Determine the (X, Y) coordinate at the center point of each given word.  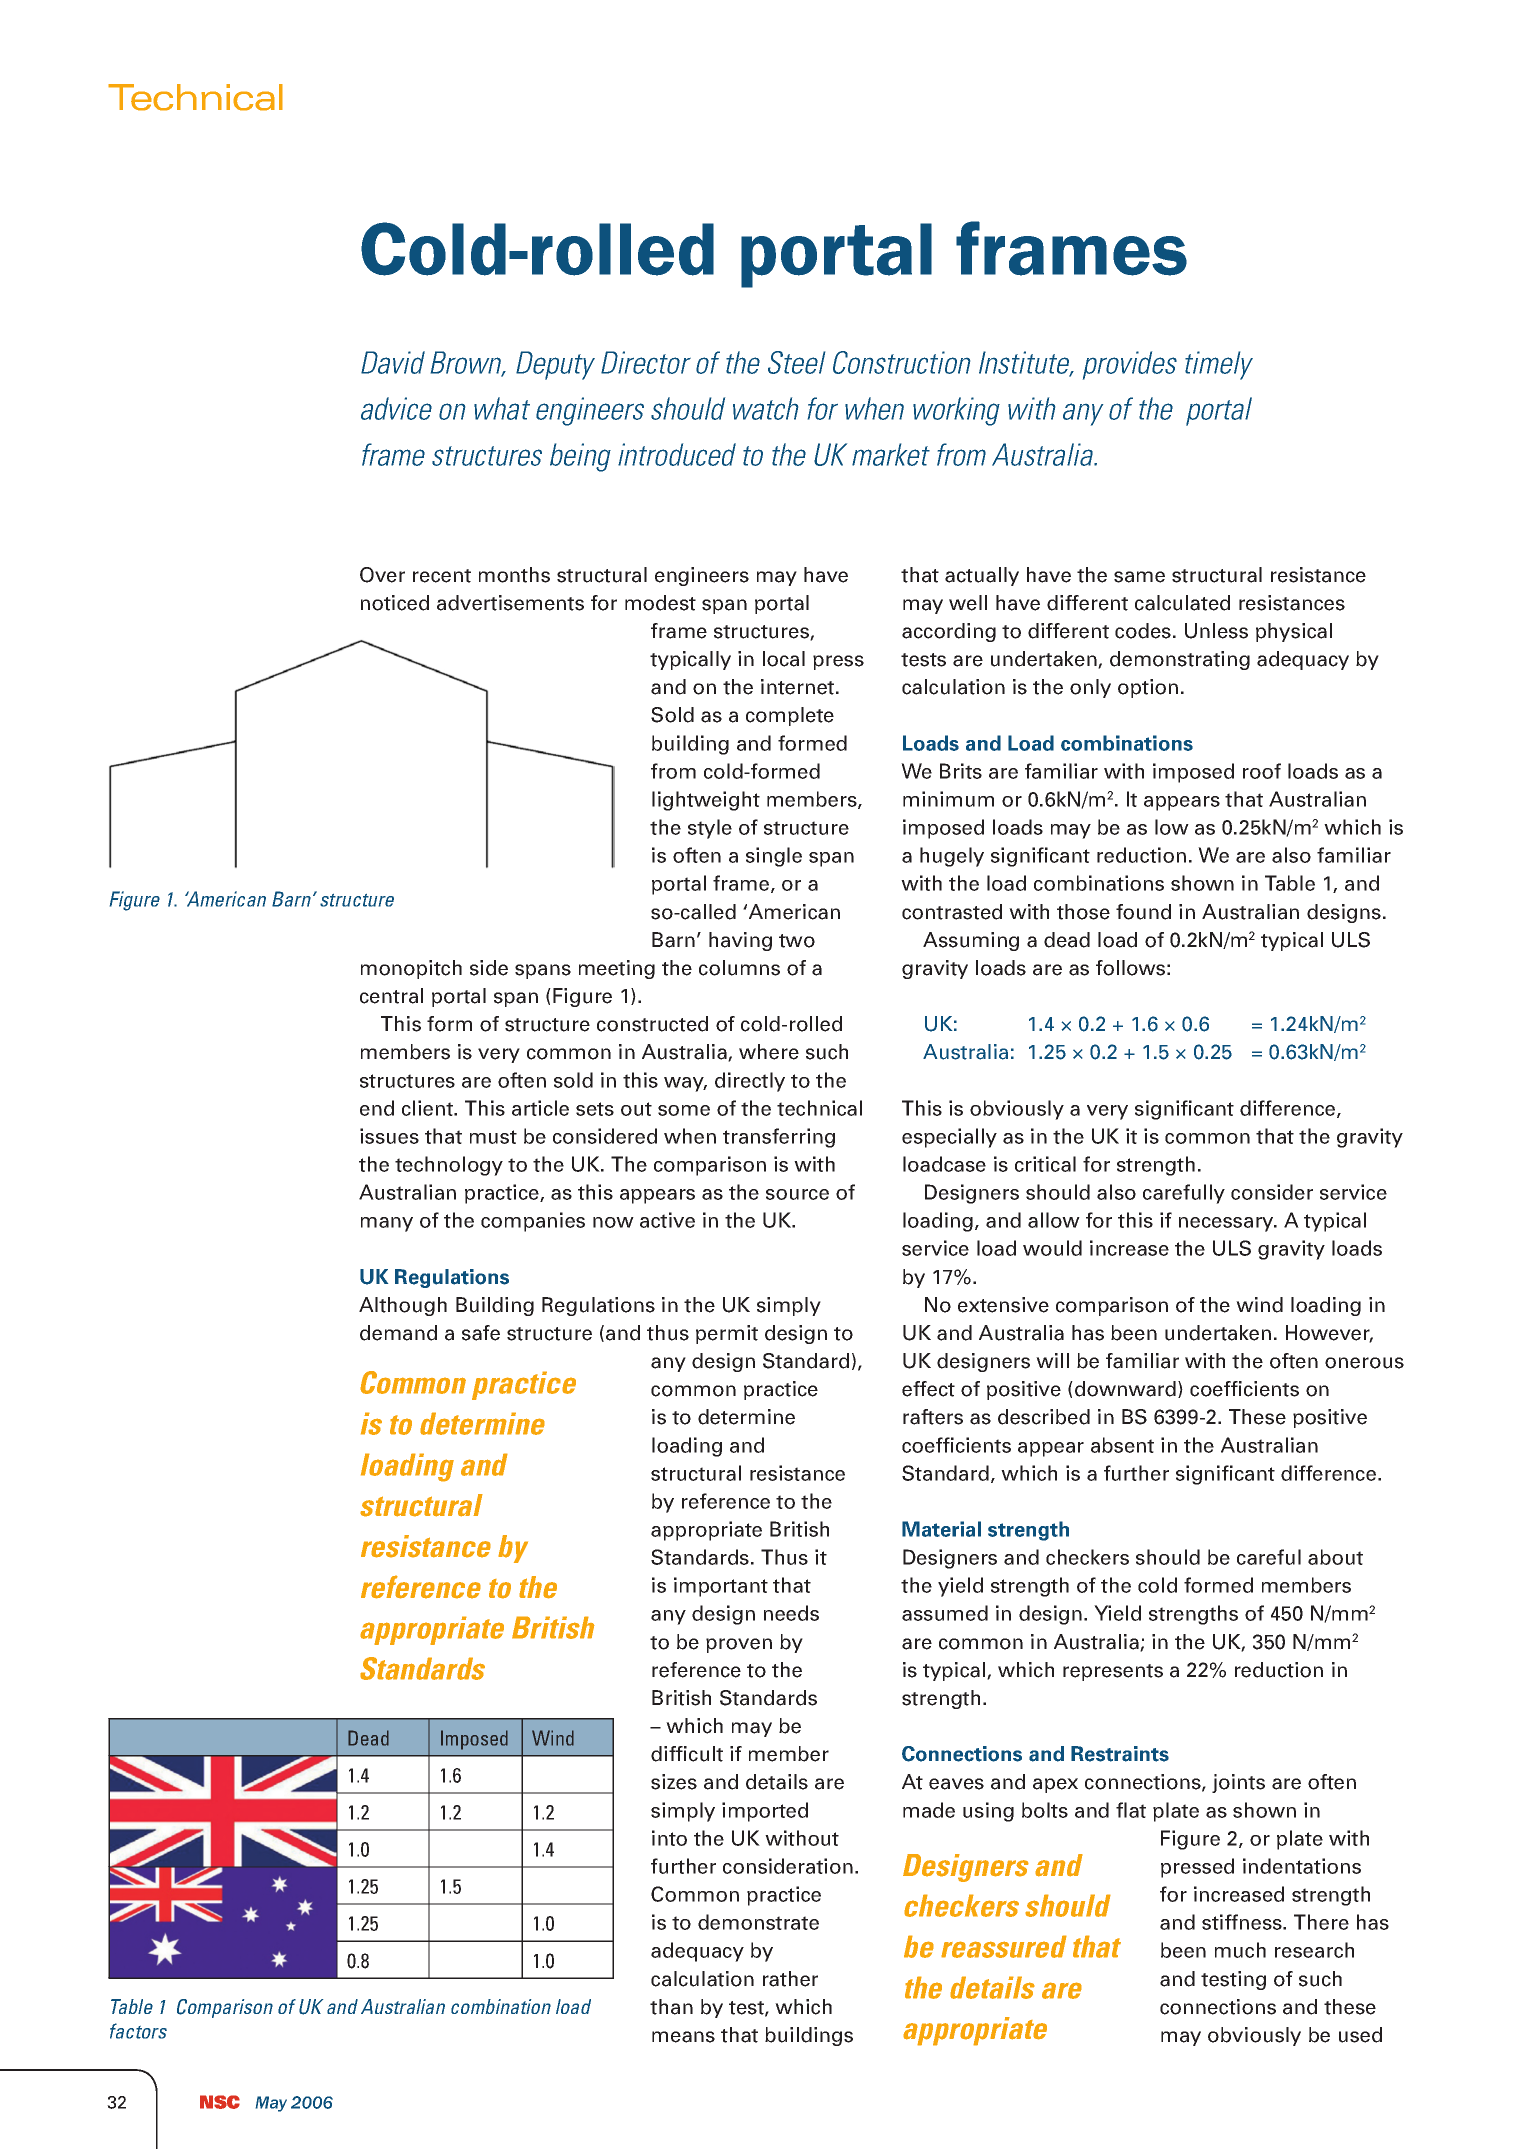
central (391, 996)
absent (1122, 1445)
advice (396, 408)
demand (398, 1333)
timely (1219, 365)
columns (739, 968)
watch (765, 408)
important (721, 1587)
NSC (220, 2102)
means (683, 2037)
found (1143, 912)
